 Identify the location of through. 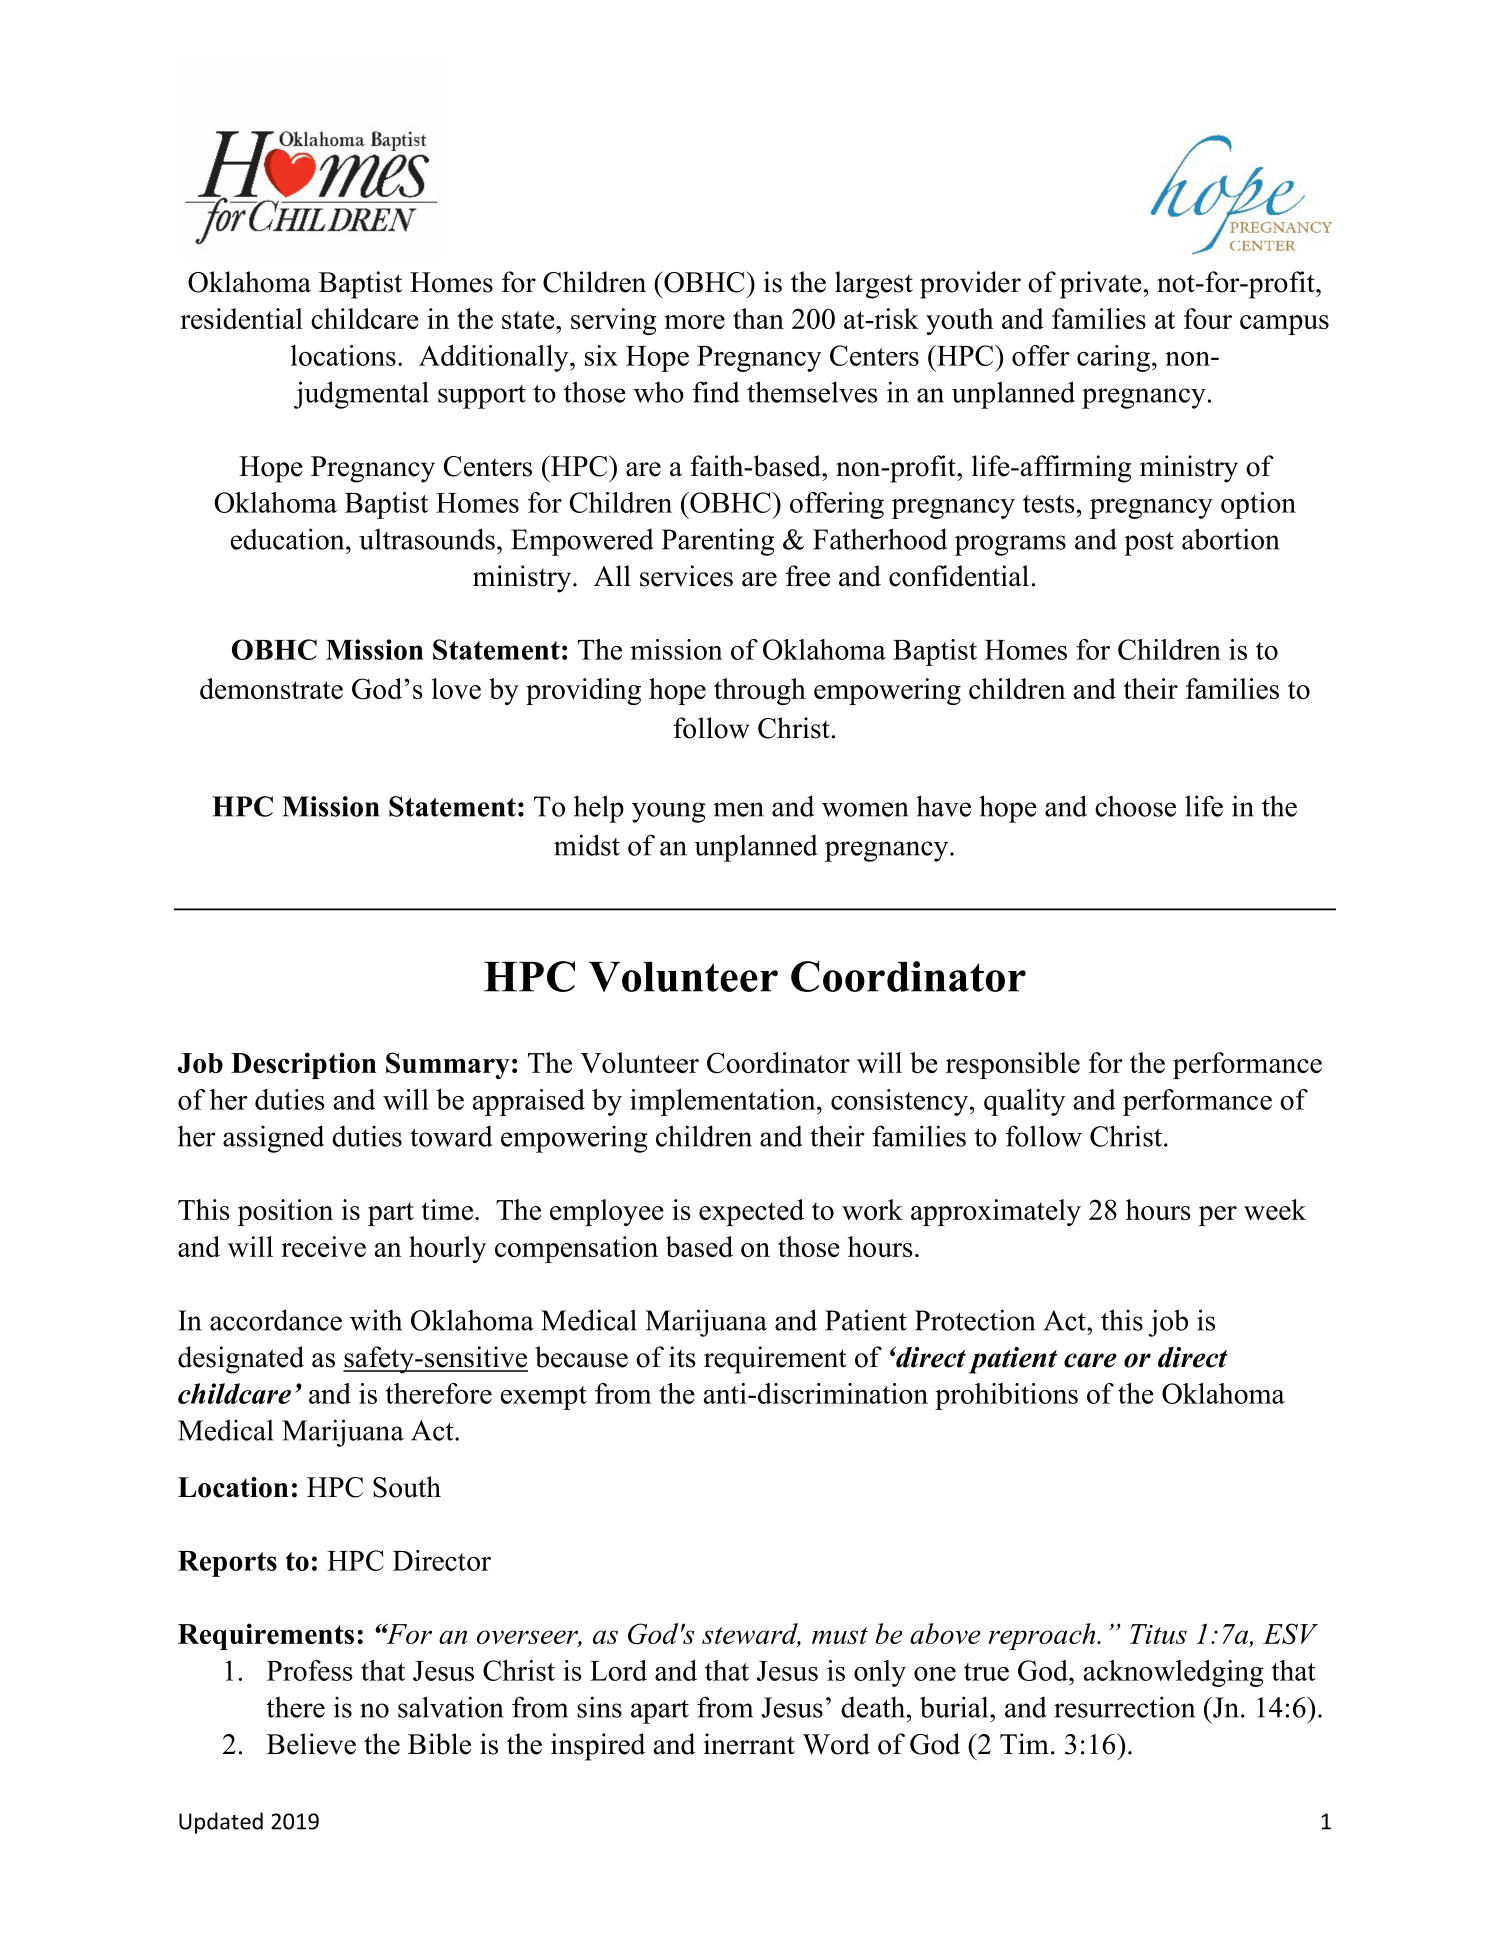
(760, 691).
